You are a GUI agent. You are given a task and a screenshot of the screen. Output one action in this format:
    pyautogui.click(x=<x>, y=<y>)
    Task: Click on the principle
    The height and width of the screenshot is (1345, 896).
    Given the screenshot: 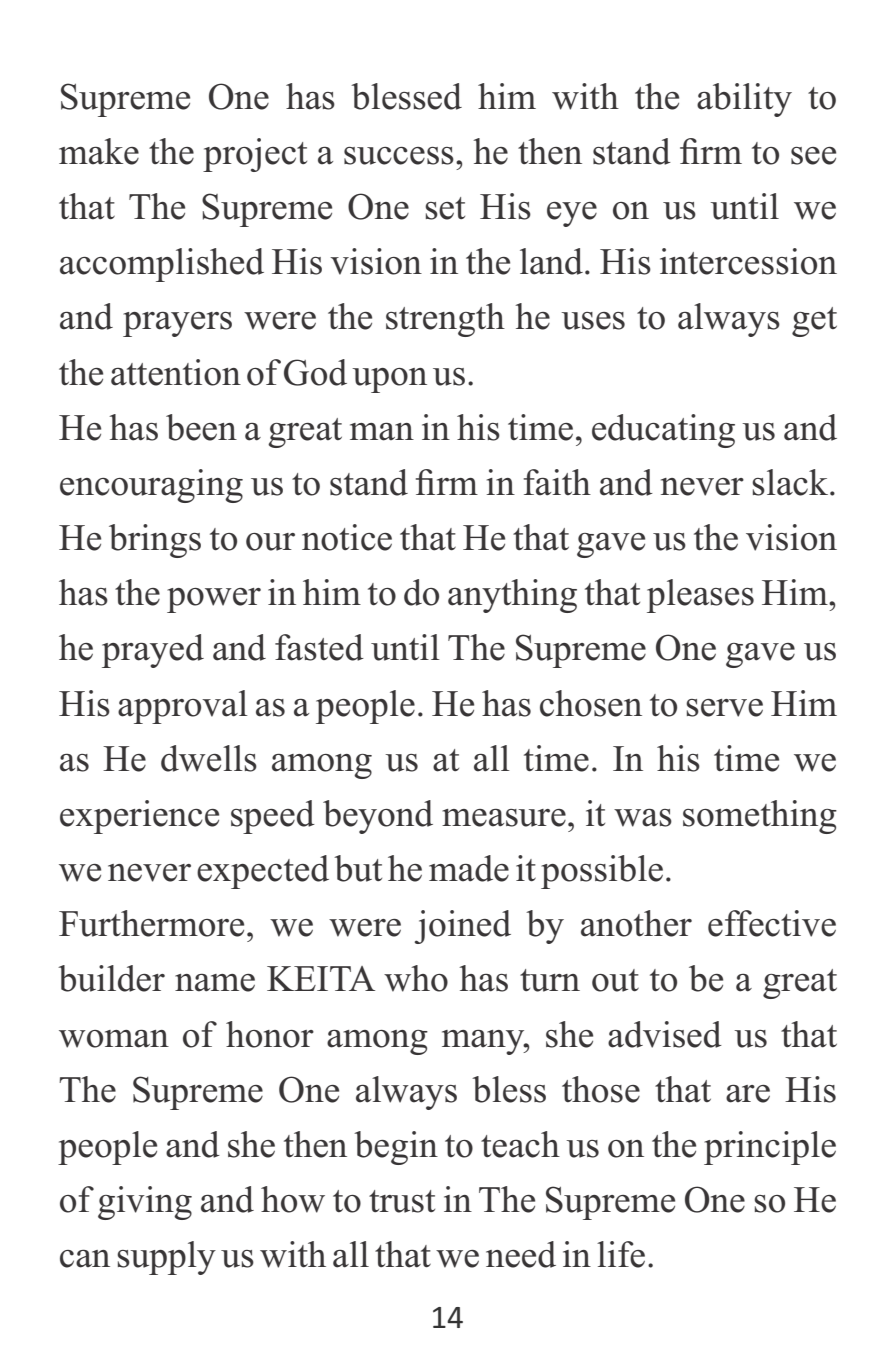 What is the action you would take?
    pyautogui.click(x=770, y=1148)
